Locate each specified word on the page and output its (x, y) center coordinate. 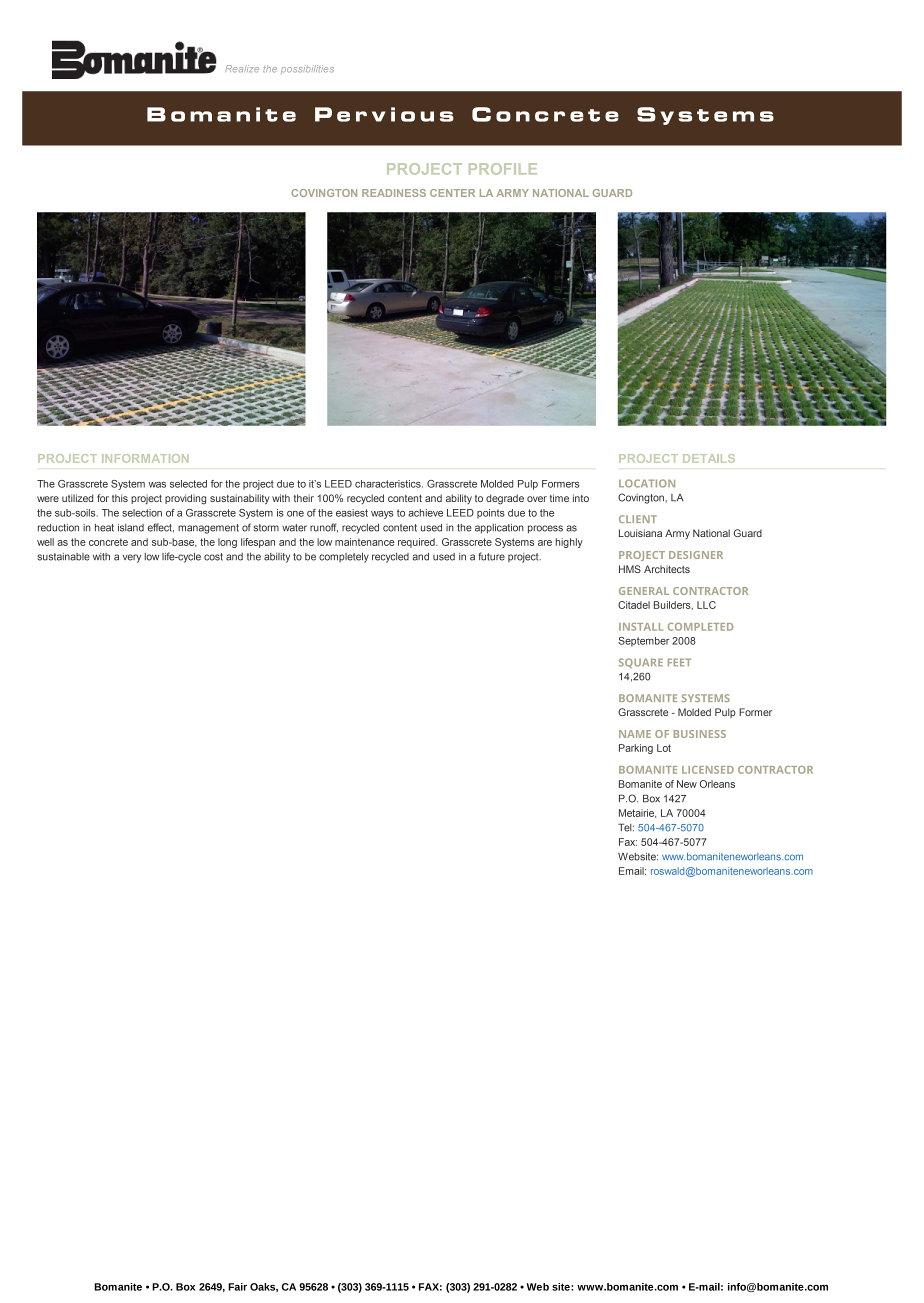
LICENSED (708, 770)
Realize (242, 69)
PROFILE (503, 169)
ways (382, 515)
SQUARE (641, 663)
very (132, 558)
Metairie (637, 813)
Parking (636, 749)
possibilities (307, 69)
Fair (237, 1287)
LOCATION (647, 483)
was (157, 485)
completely (344, 558)
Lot (664, 748)
